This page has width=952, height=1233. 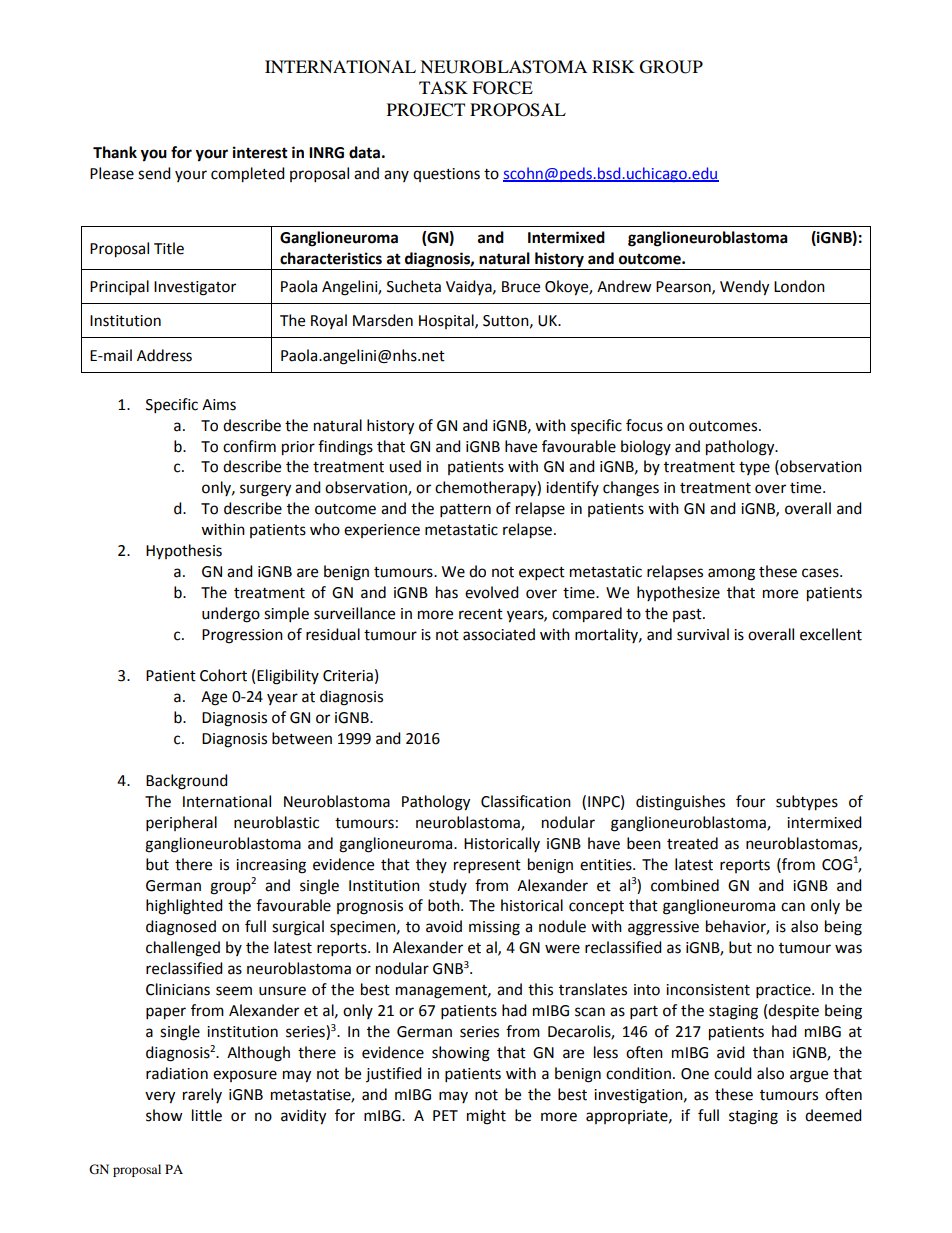 What do you see at coordinates (260, 152) in the page?
I see `interest` at bounding box center [260, 152].
